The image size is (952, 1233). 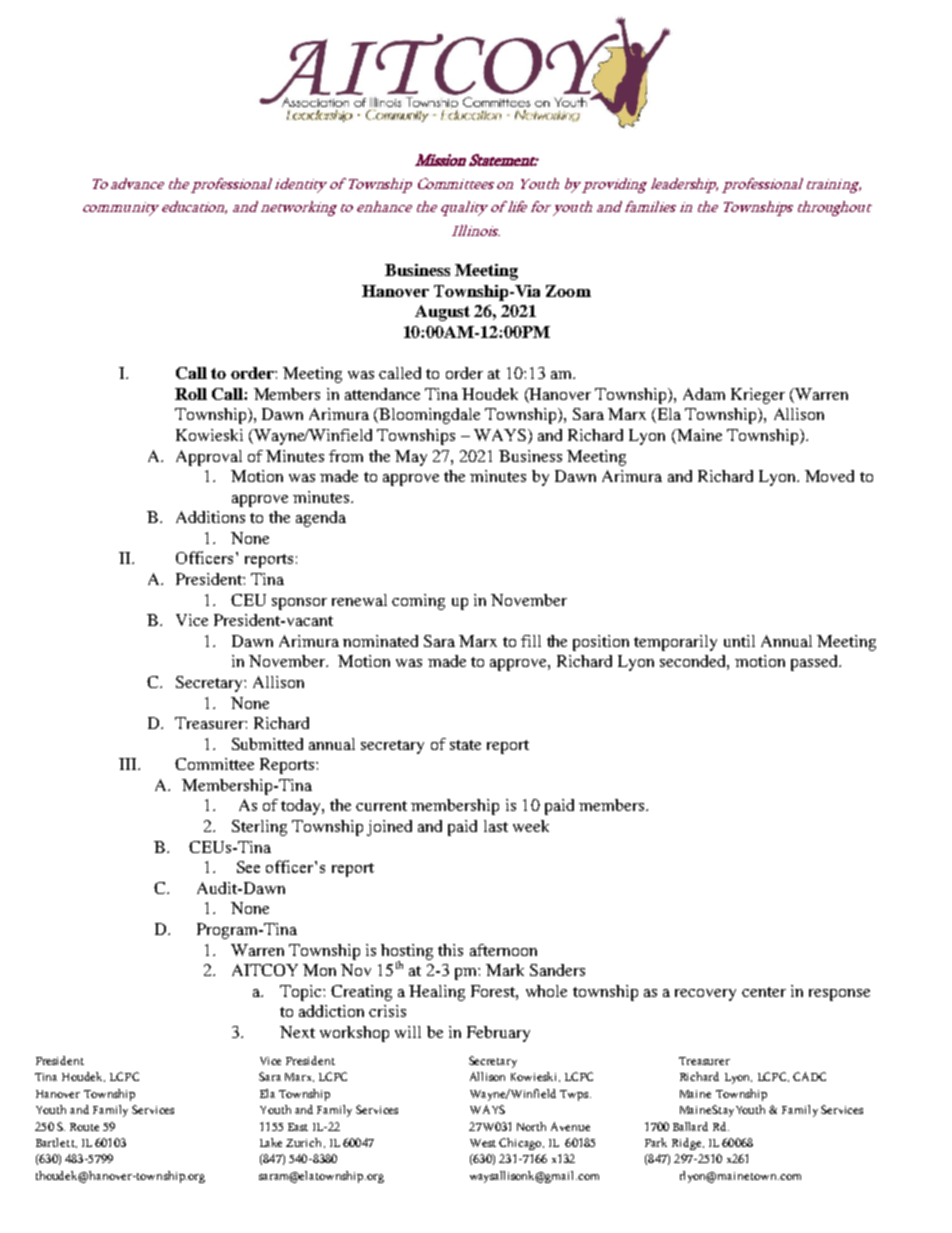 I want to click on Roll, so click(x=191, y=394).
